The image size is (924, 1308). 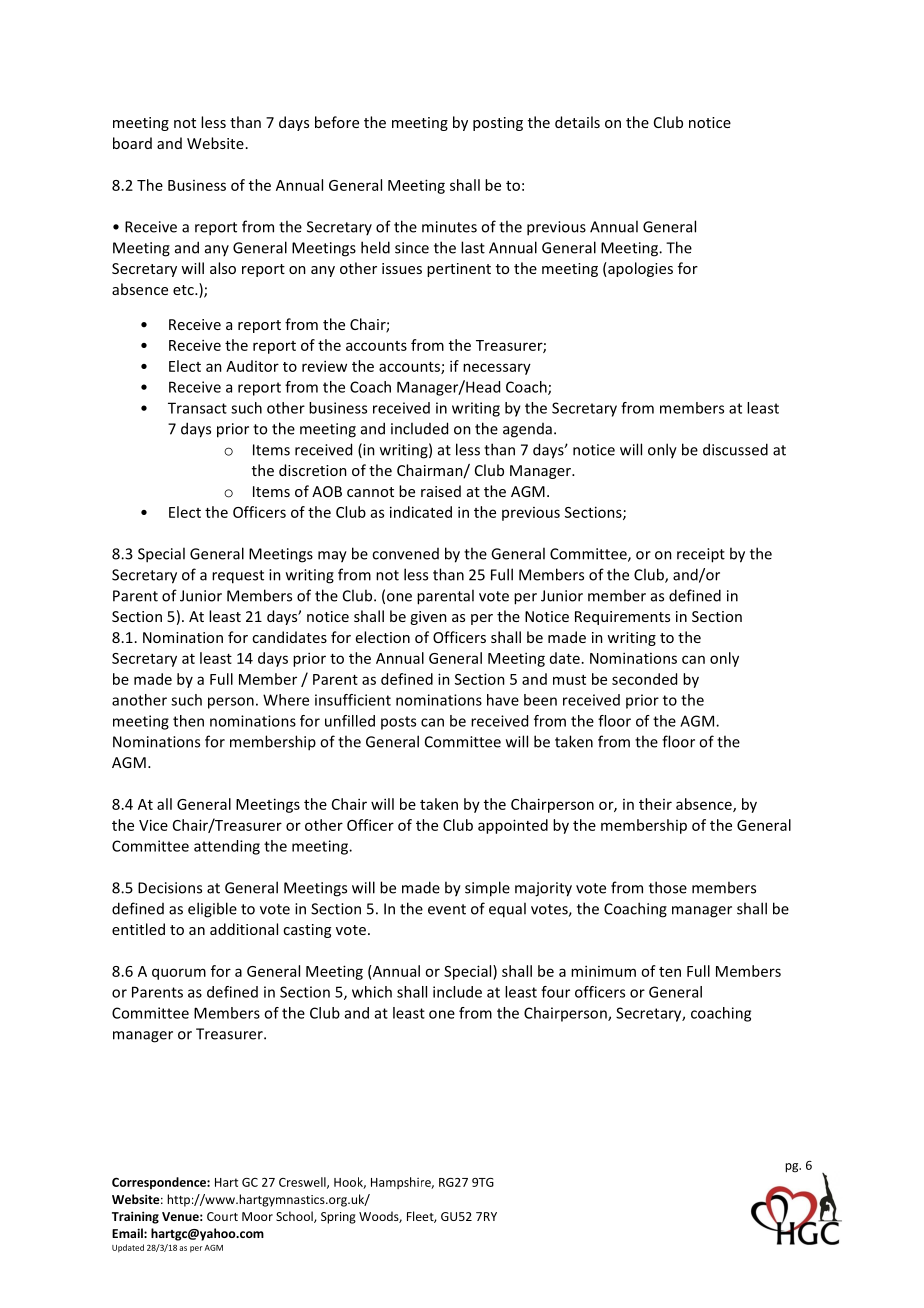 What do you see at coordinates (188, 721) in the screenshot?
I see `then` at bounding box center [188, 721].
